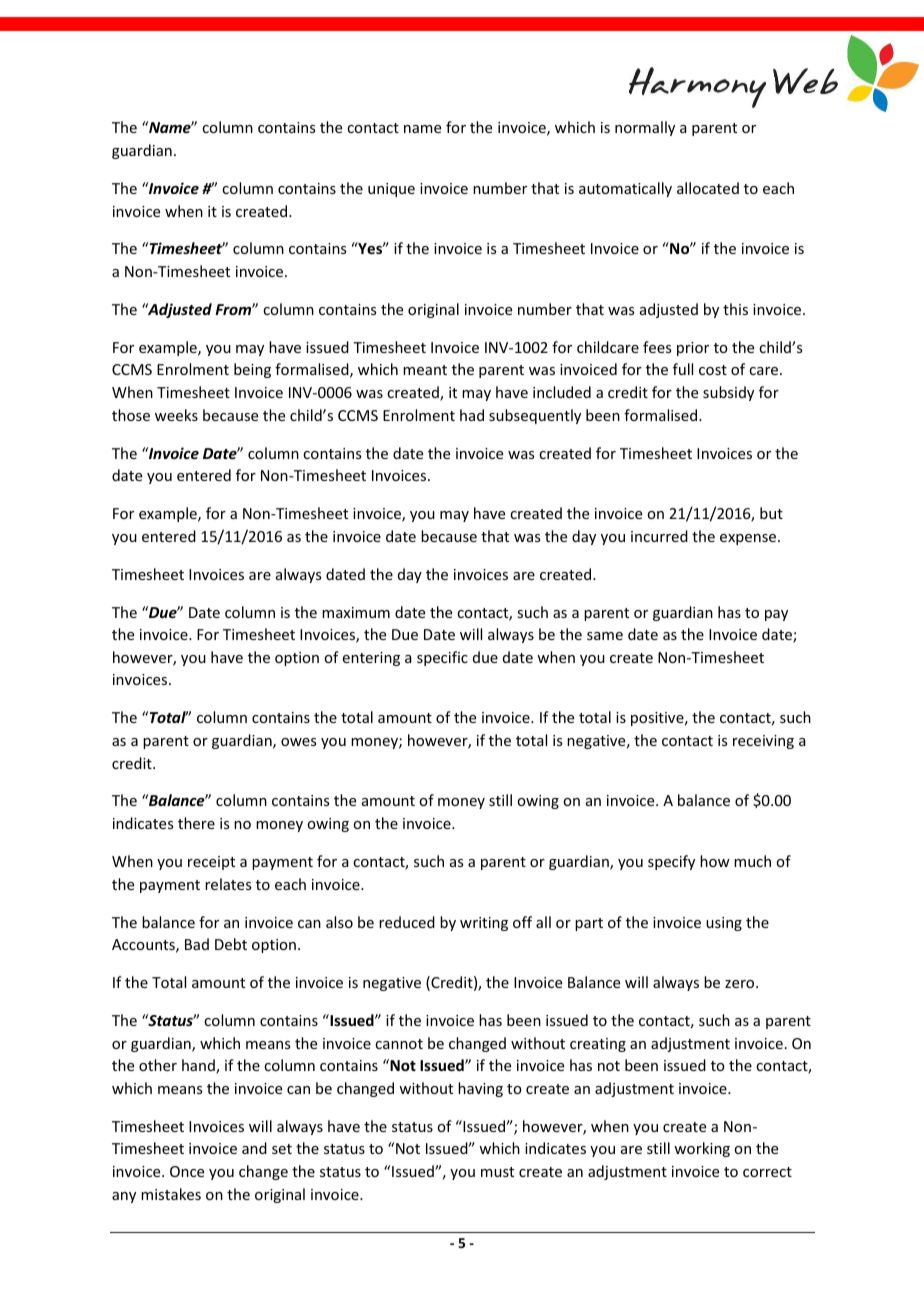  What do you see at coordinates (298, 742) in the screenshot?
I see `owes` at bounding box center [298, 742].
